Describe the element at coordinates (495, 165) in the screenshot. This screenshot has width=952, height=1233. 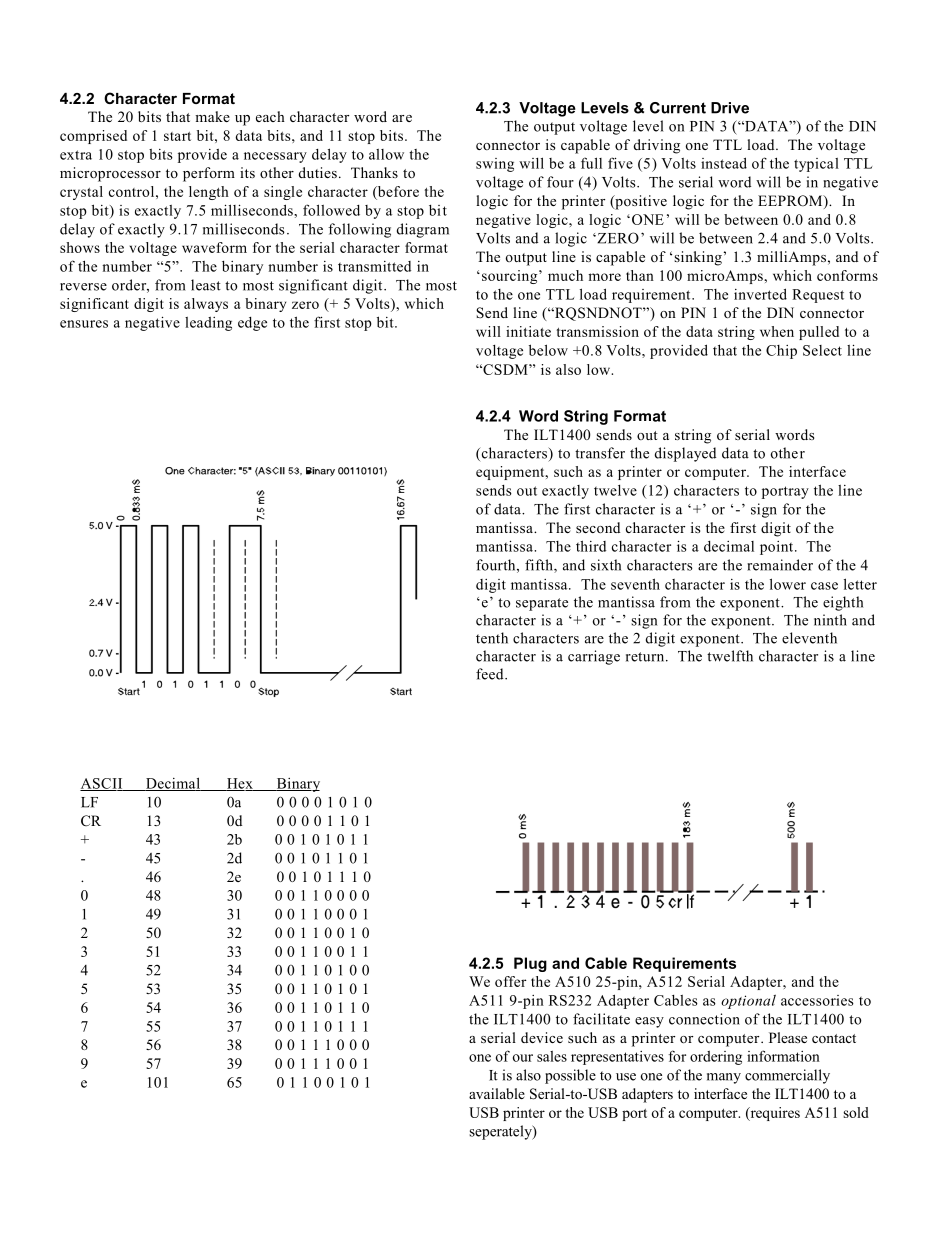
I see `swing` at that location.
